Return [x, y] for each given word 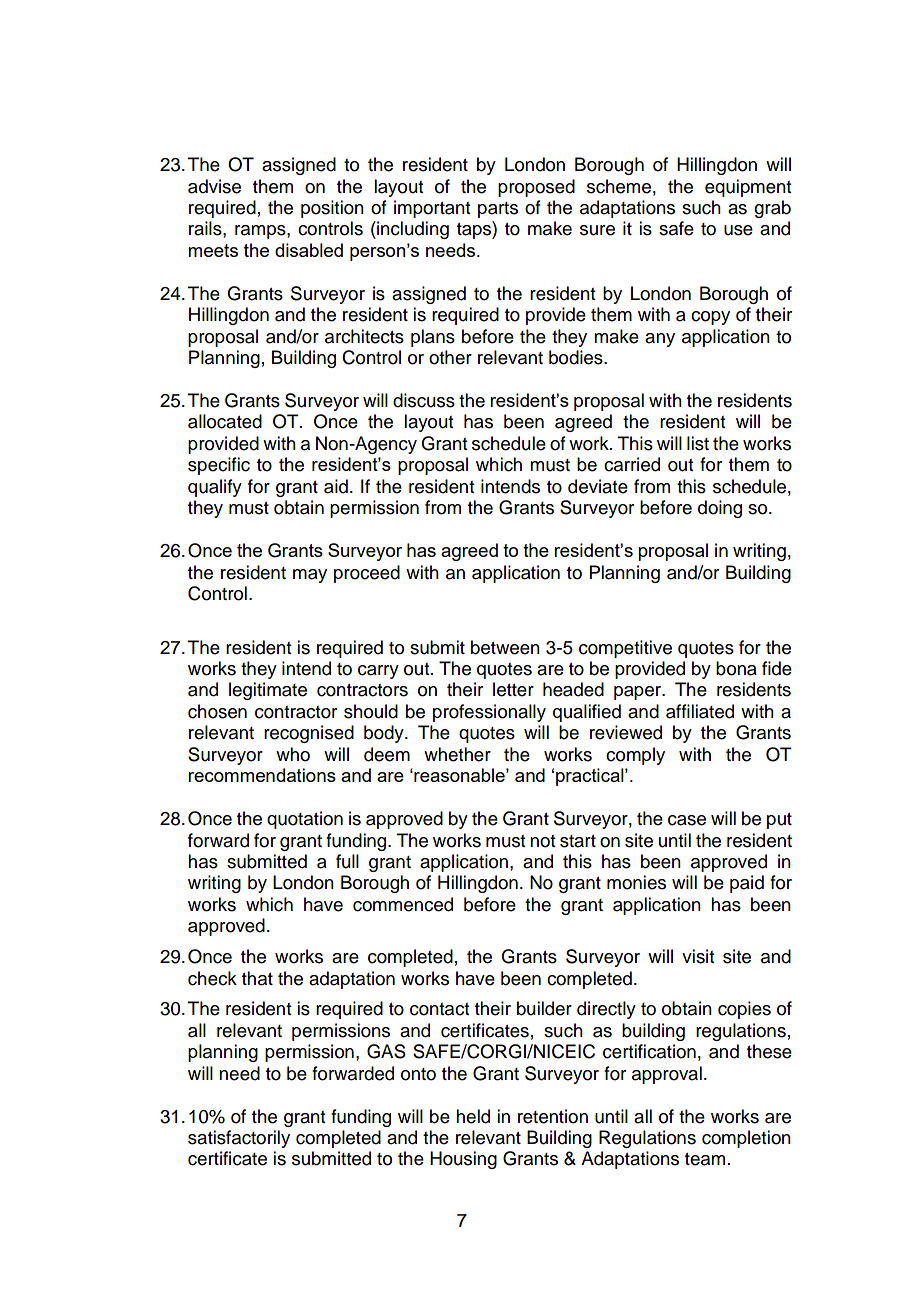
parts [498, 210]
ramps [261, 232]
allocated [225, 421]
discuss [424, 400]
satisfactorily [239, 1139]
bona [736, 668]
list [698, 443]
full [347, 861]
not [542, 841]
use [738, 230]
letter [513, 689]
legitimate [268, 691]
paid [747, 884]
